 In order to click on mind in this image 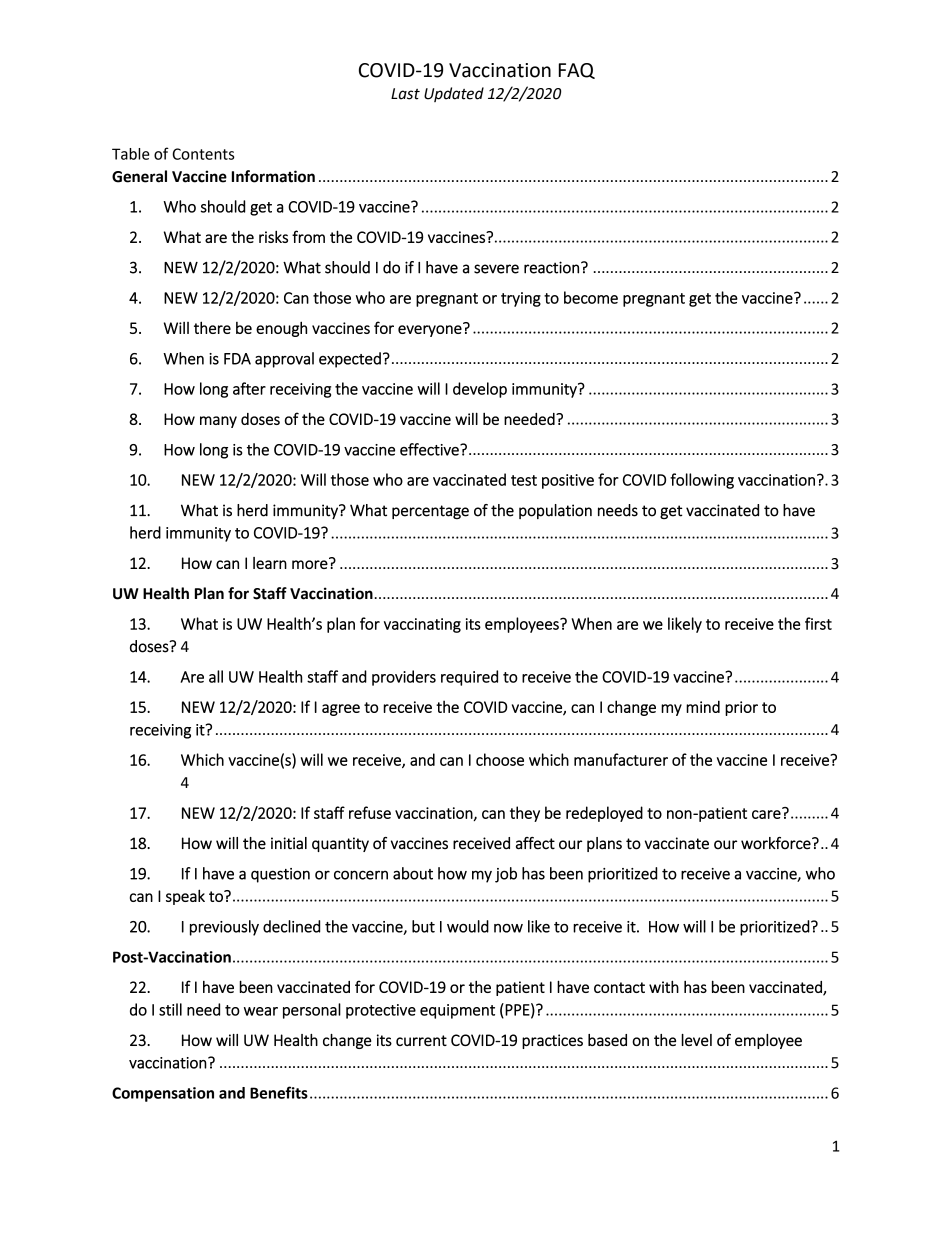, I will do `click(703, 706)`.
